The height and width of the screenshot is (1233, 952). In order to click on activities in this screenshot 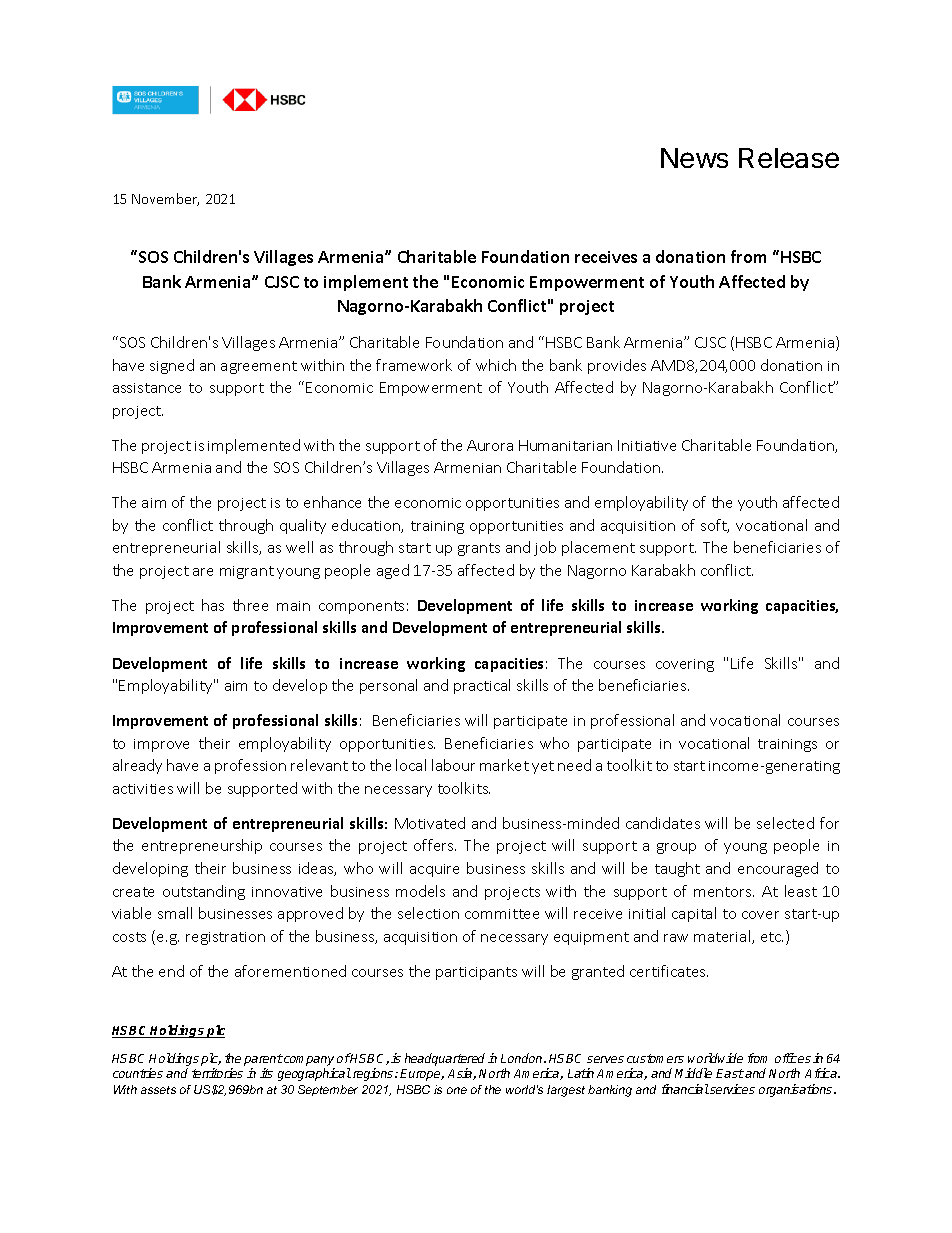, I will do `click(143, 789)`.
